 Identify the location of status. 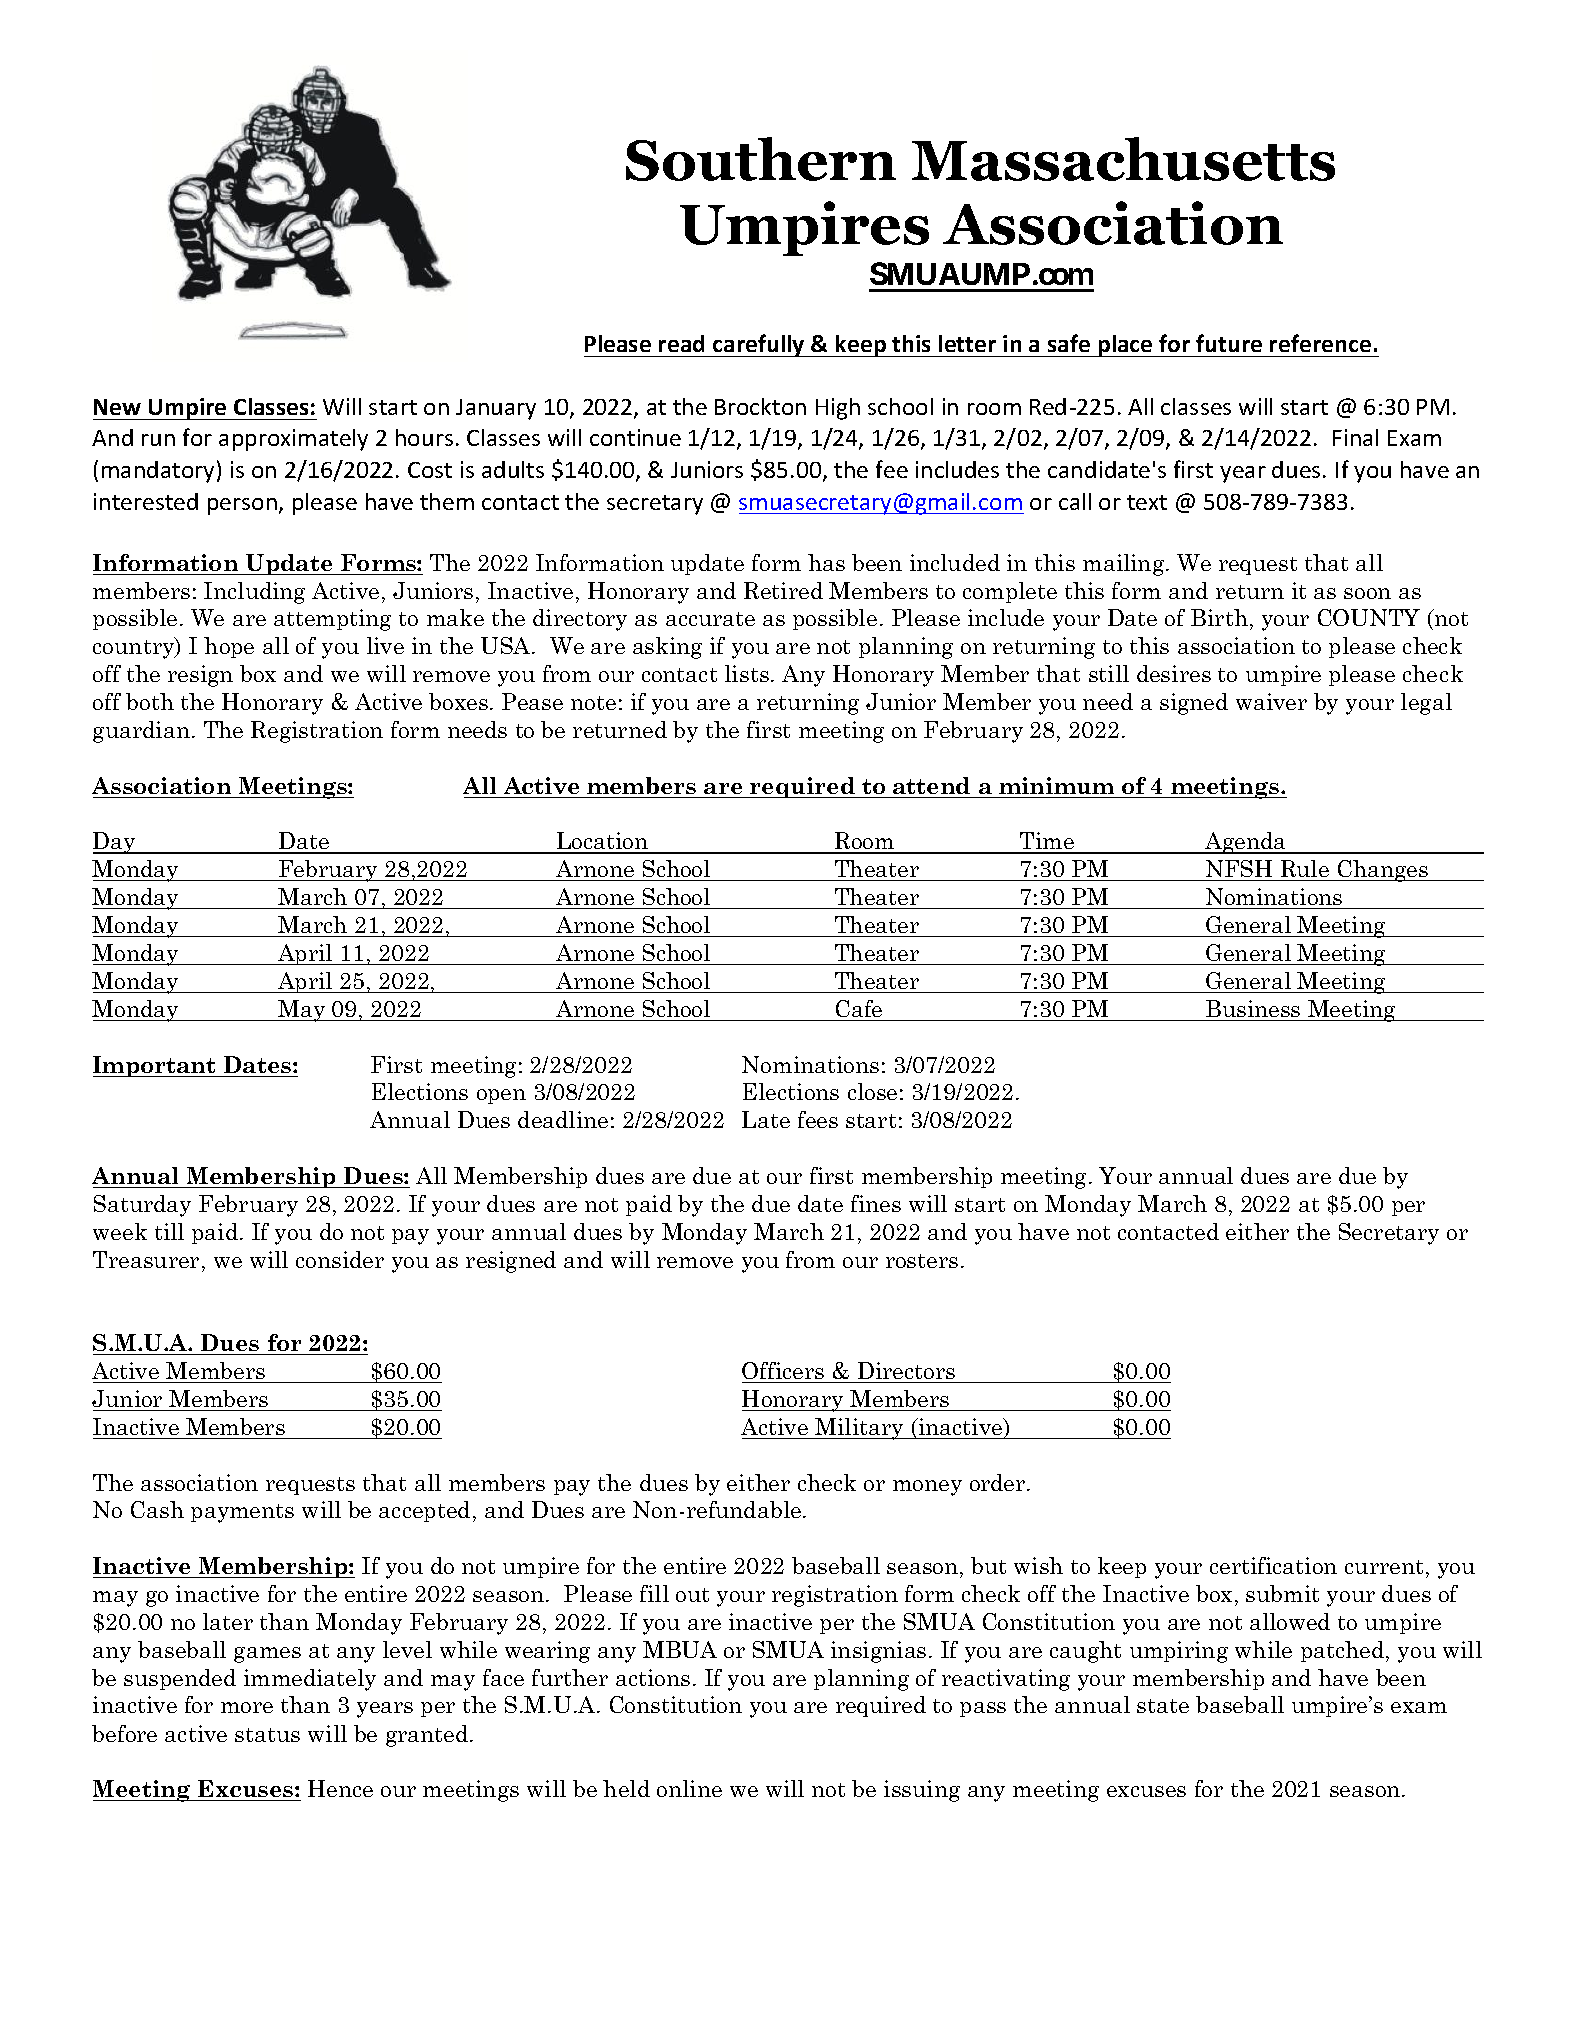
(267, 1735).
